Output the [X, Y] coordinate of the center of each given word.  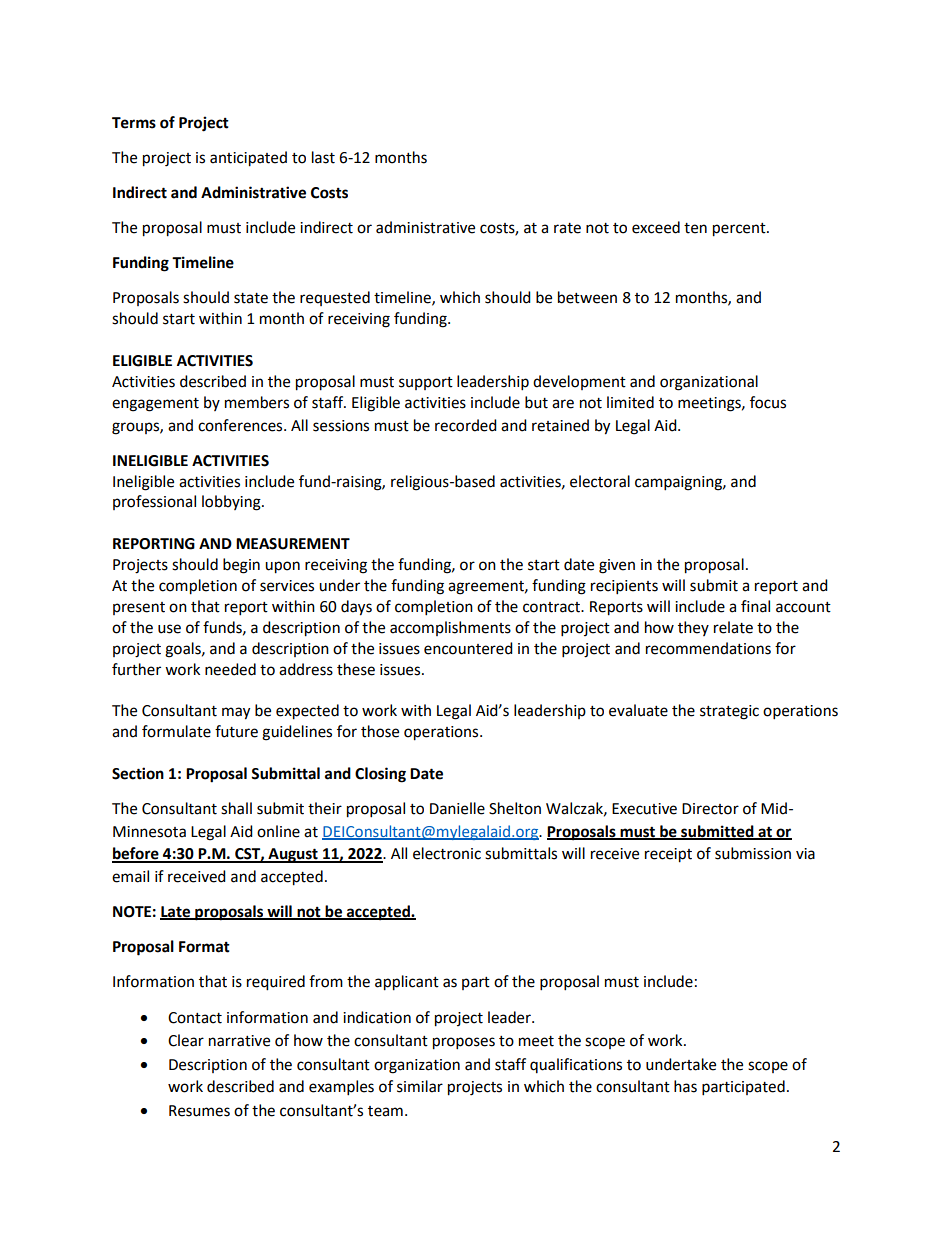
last [323, 157]
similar [420, 1086]
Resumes [199, 1111]
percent [740, 230]
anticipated [248, 159]
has [685, 1086]
